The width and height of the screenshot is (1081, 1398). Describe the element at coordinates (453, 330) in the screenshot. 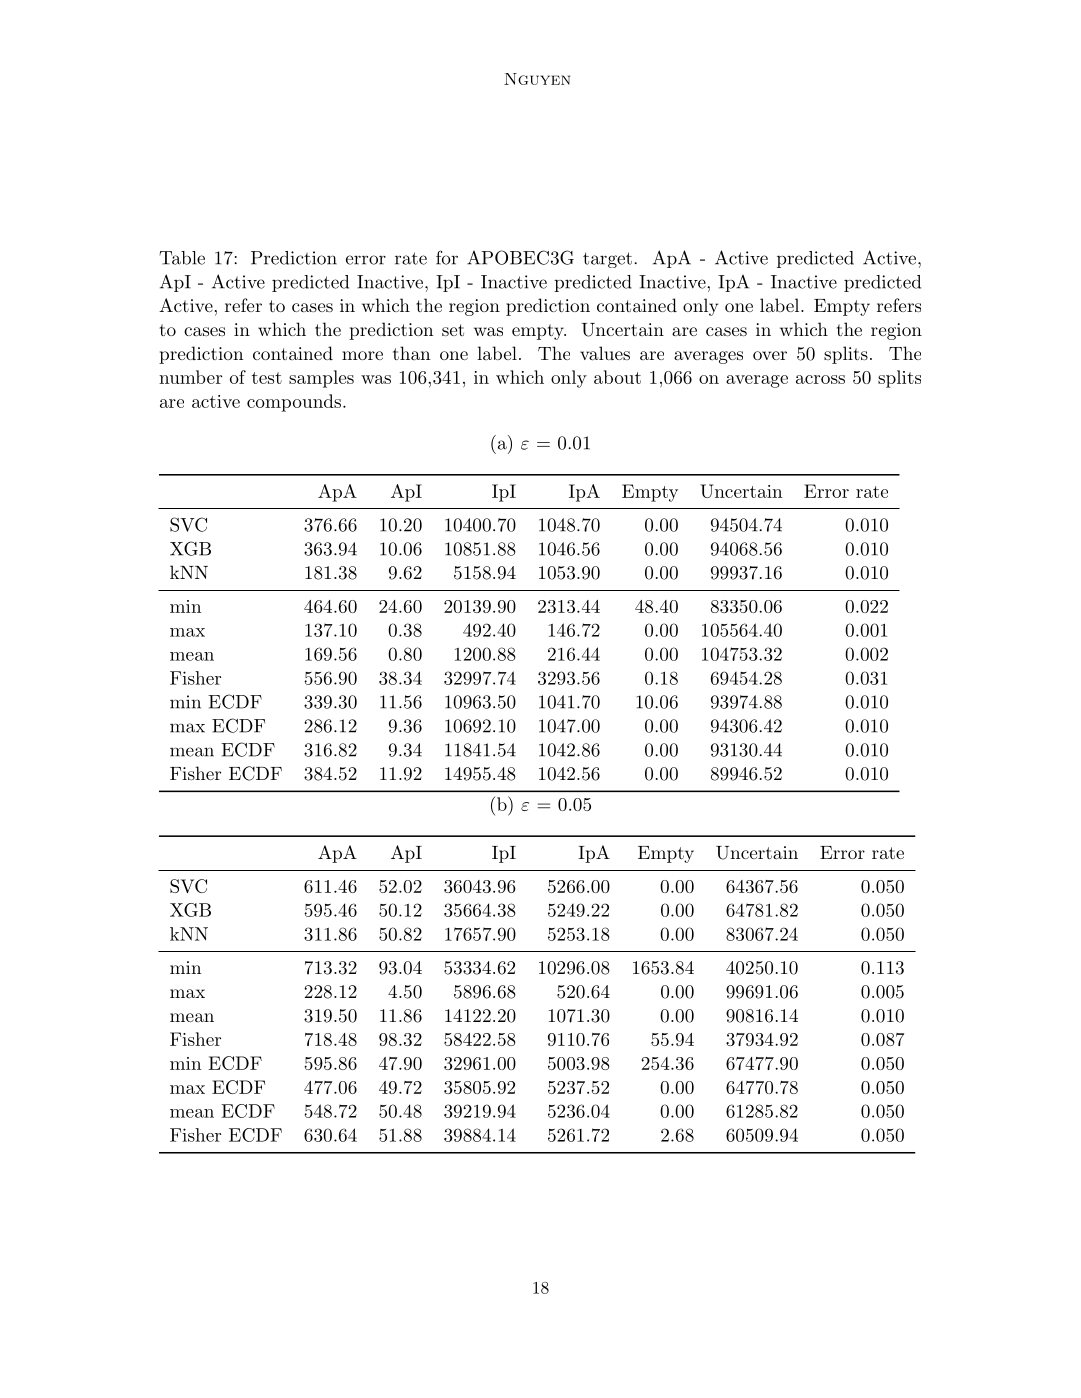

I see `set` at that location.
